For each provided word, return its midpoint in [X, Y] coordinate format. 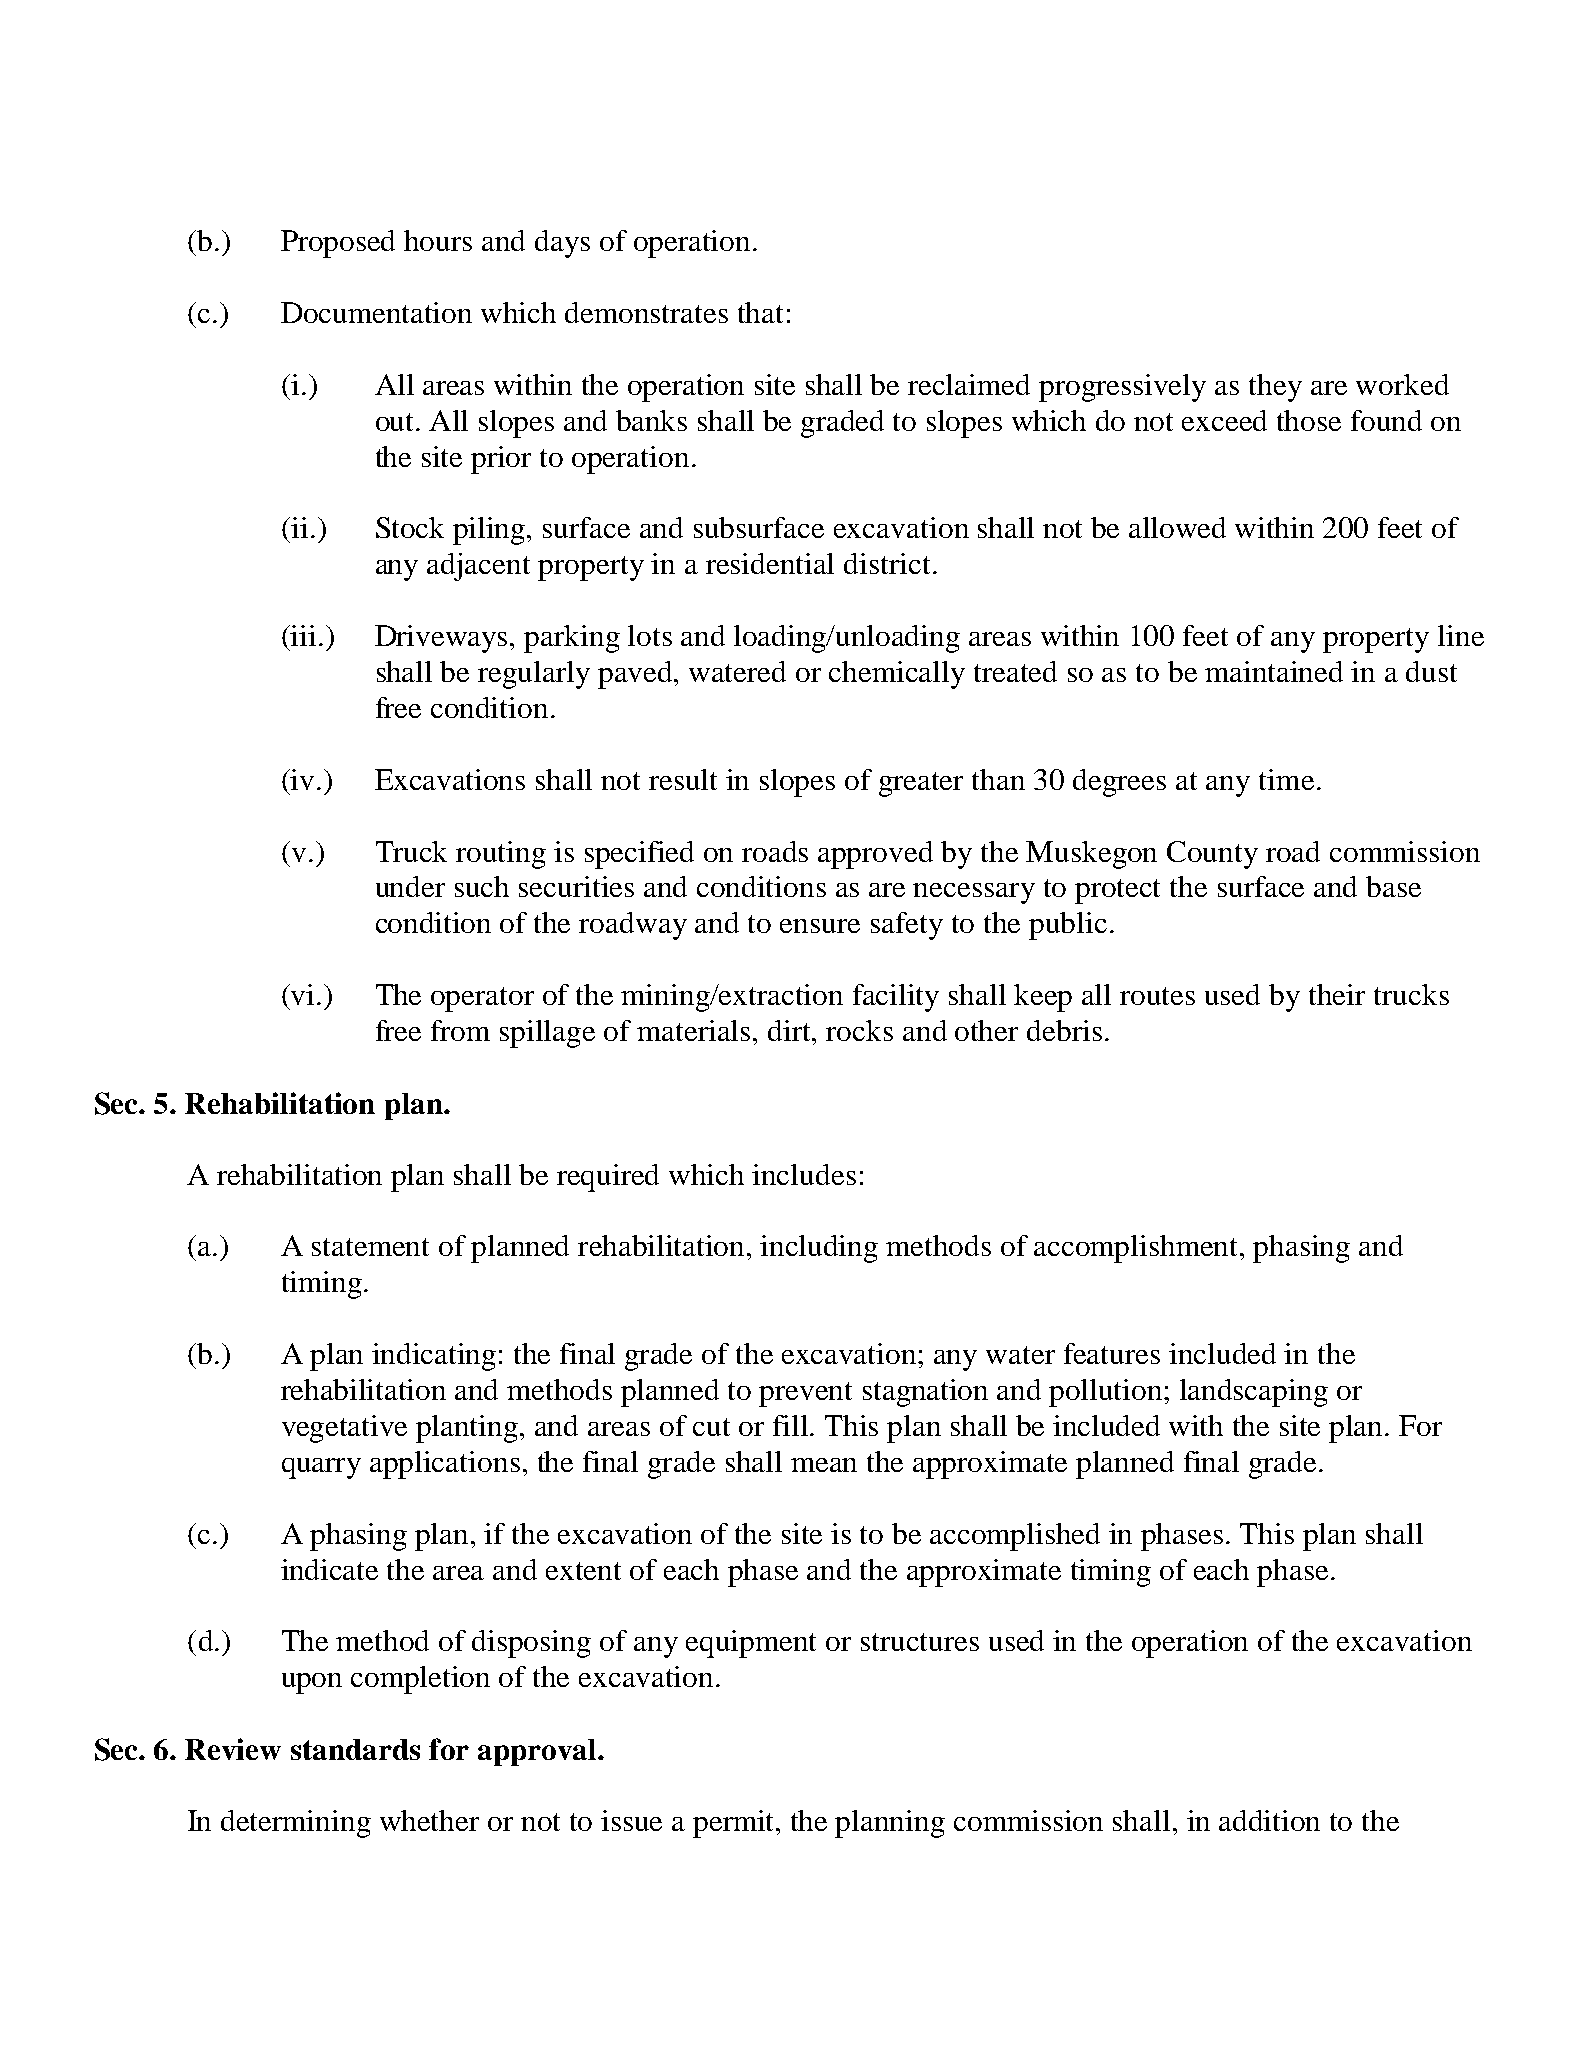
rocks [859, 1030]
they [1275, 388]
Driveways [443, 639]
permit [735, 1824]
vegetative [344, 1429]
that [760, 312]
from [460, 1030]
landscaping [1254, 1393]
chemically [897, 675]
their [1337, 994]
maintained [1274, 671]
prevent [805, 1394]
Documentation [376, 312]
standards [355, 1749]
